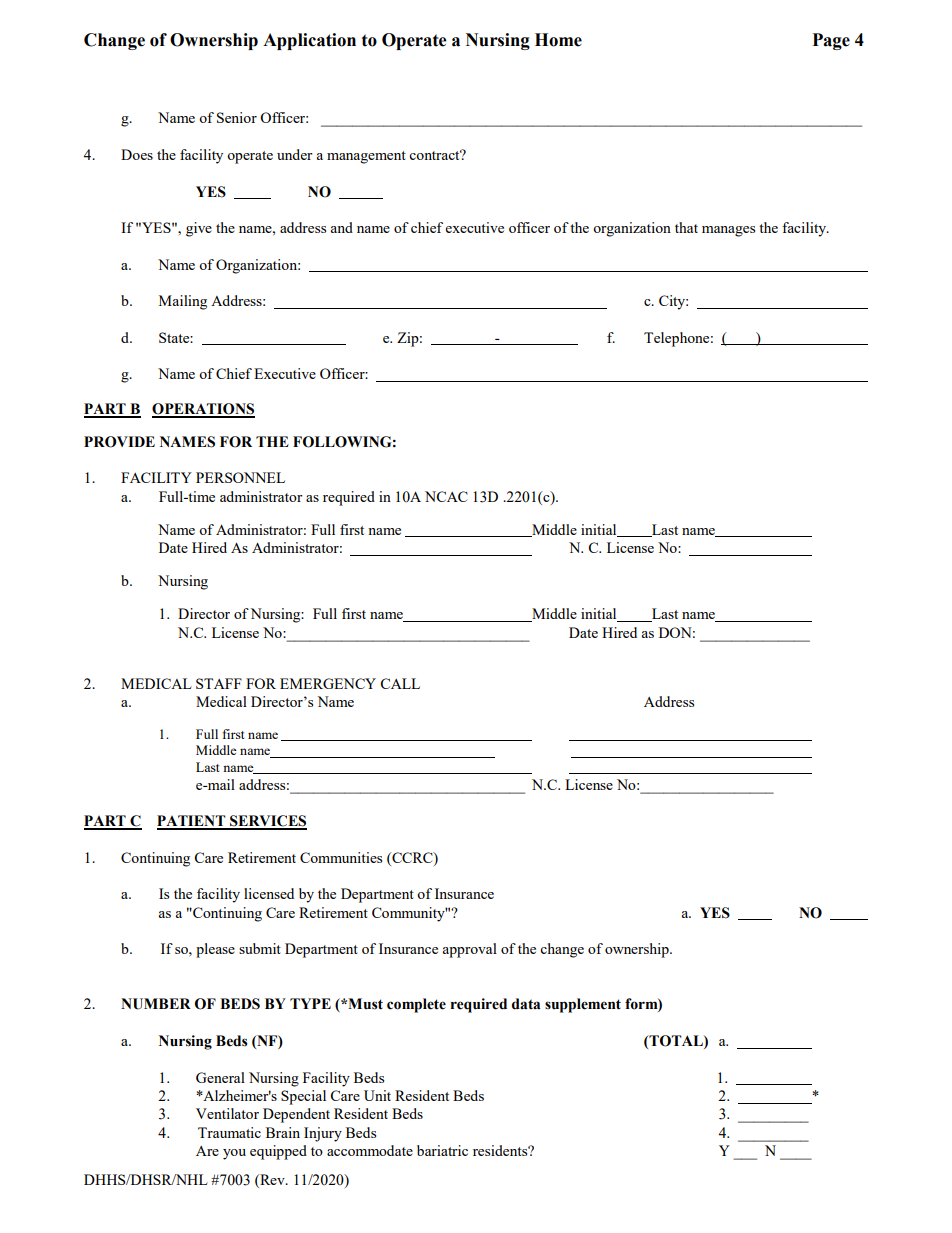  What do you see at coordinates (558, 40) in the screenshot?
I see `Home` at bounding box center [558, 40].
